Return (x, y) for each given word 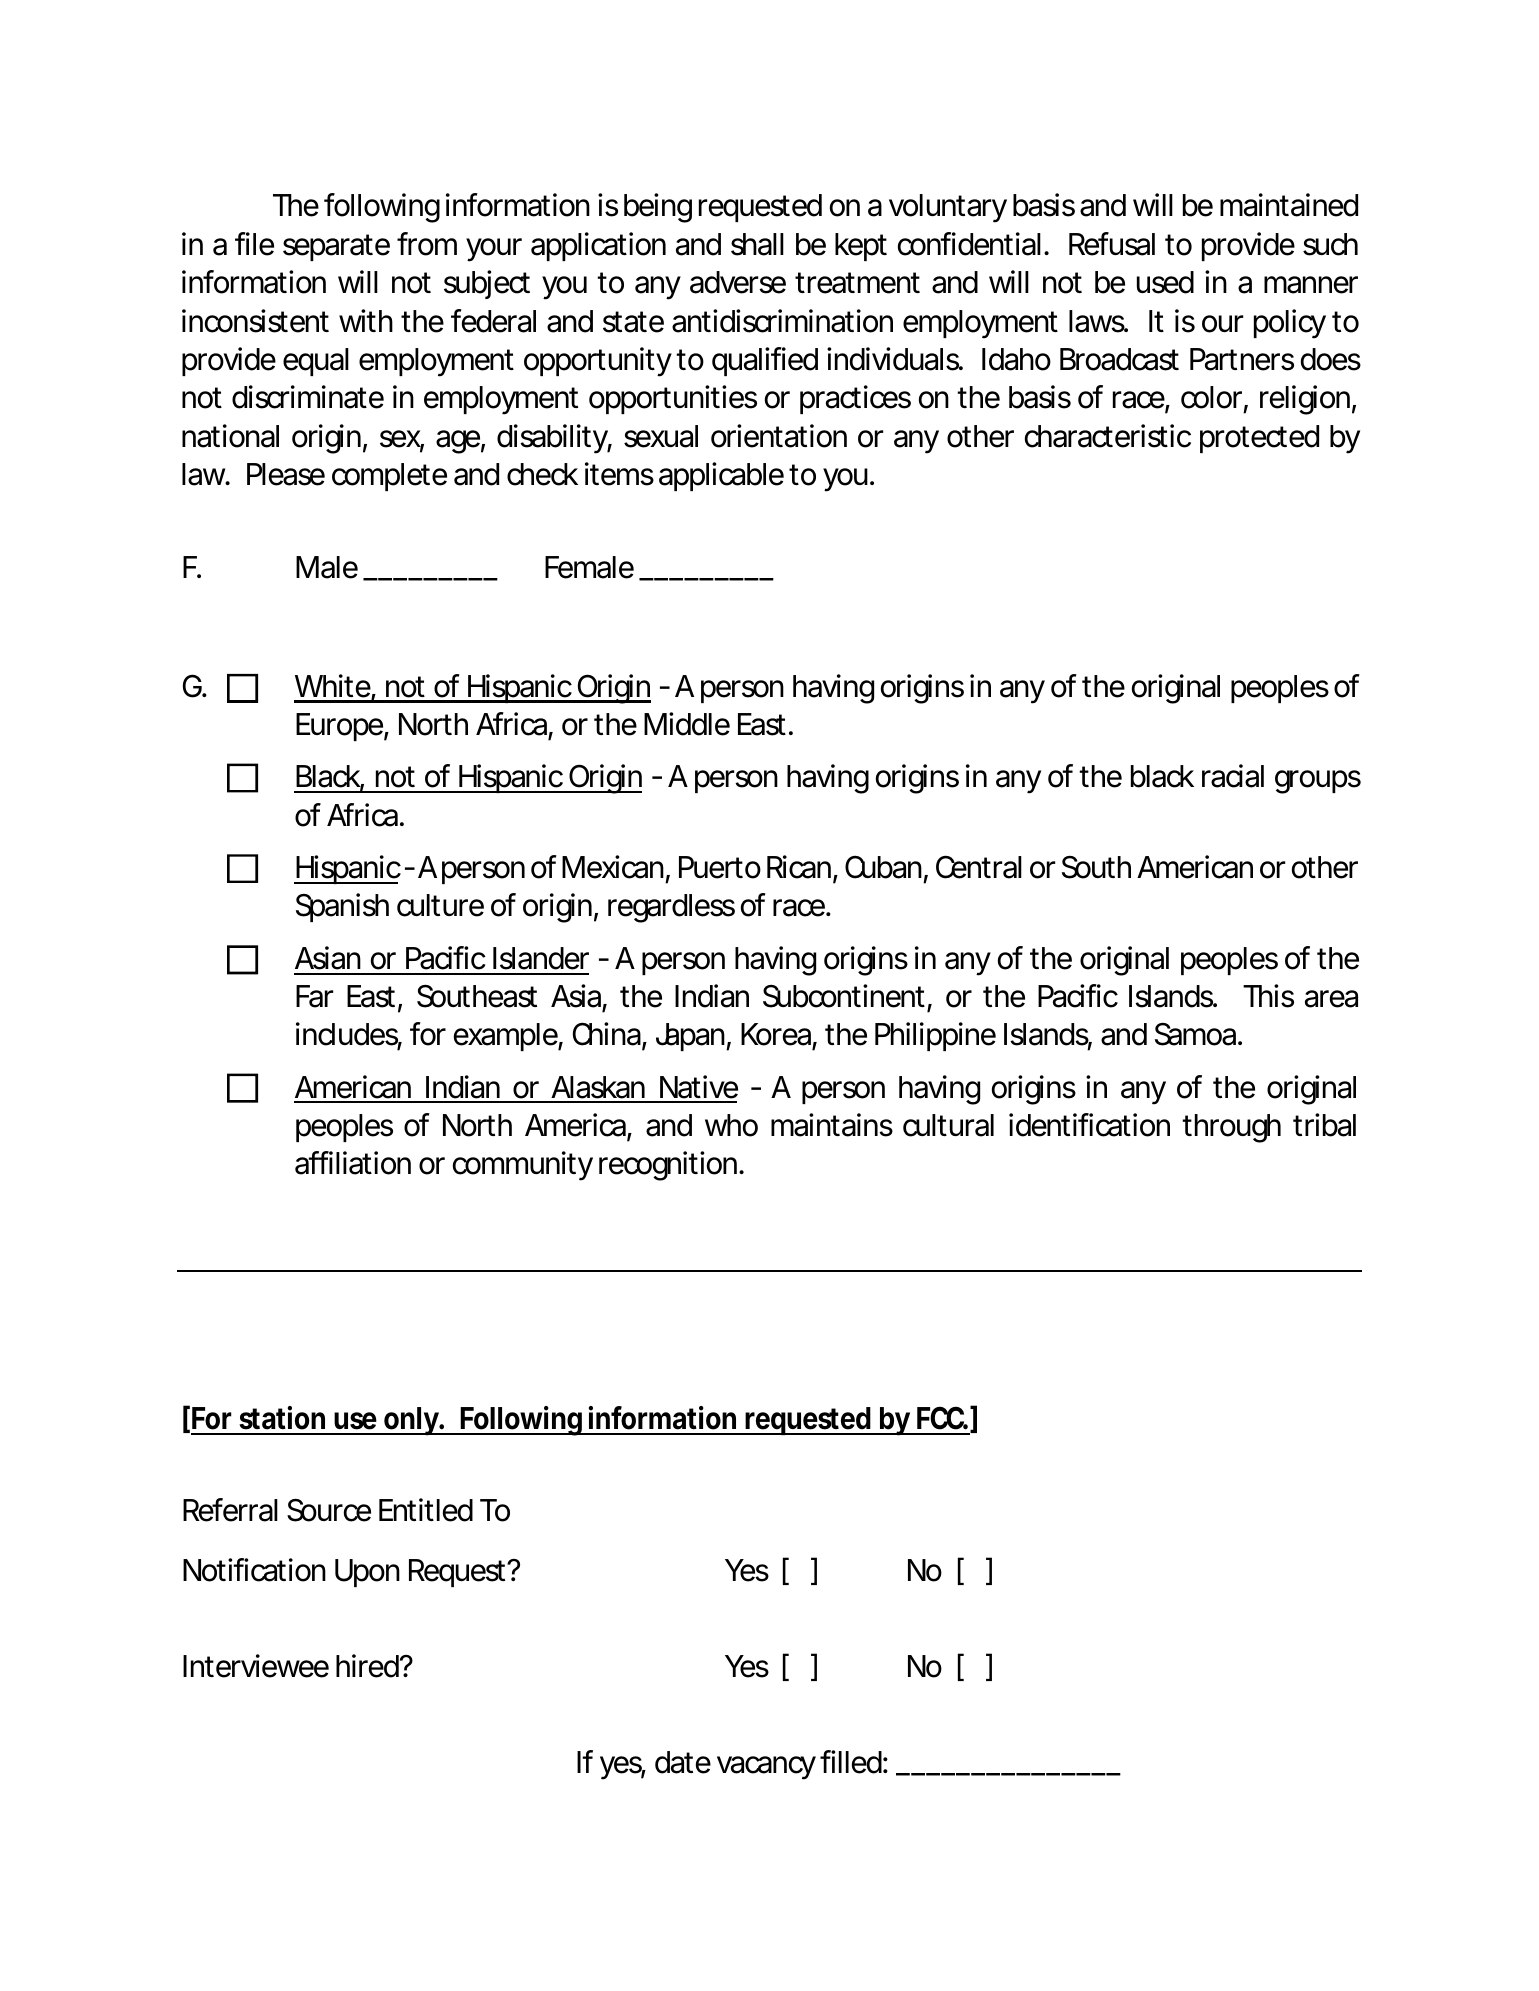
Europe (339, 727)
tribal (1324, 1125)
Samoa (1195, 1034)
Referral (230, 1510)
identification (1089, 1125)
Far (314, 996)
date (683, 1762)
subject (487, 284)
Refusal (1112, 244)
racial (1233, 776)
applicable (721, 476)
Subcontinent (844, 996)
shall (757, 244)
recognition (668, 1166)
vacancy (766, 1768)
